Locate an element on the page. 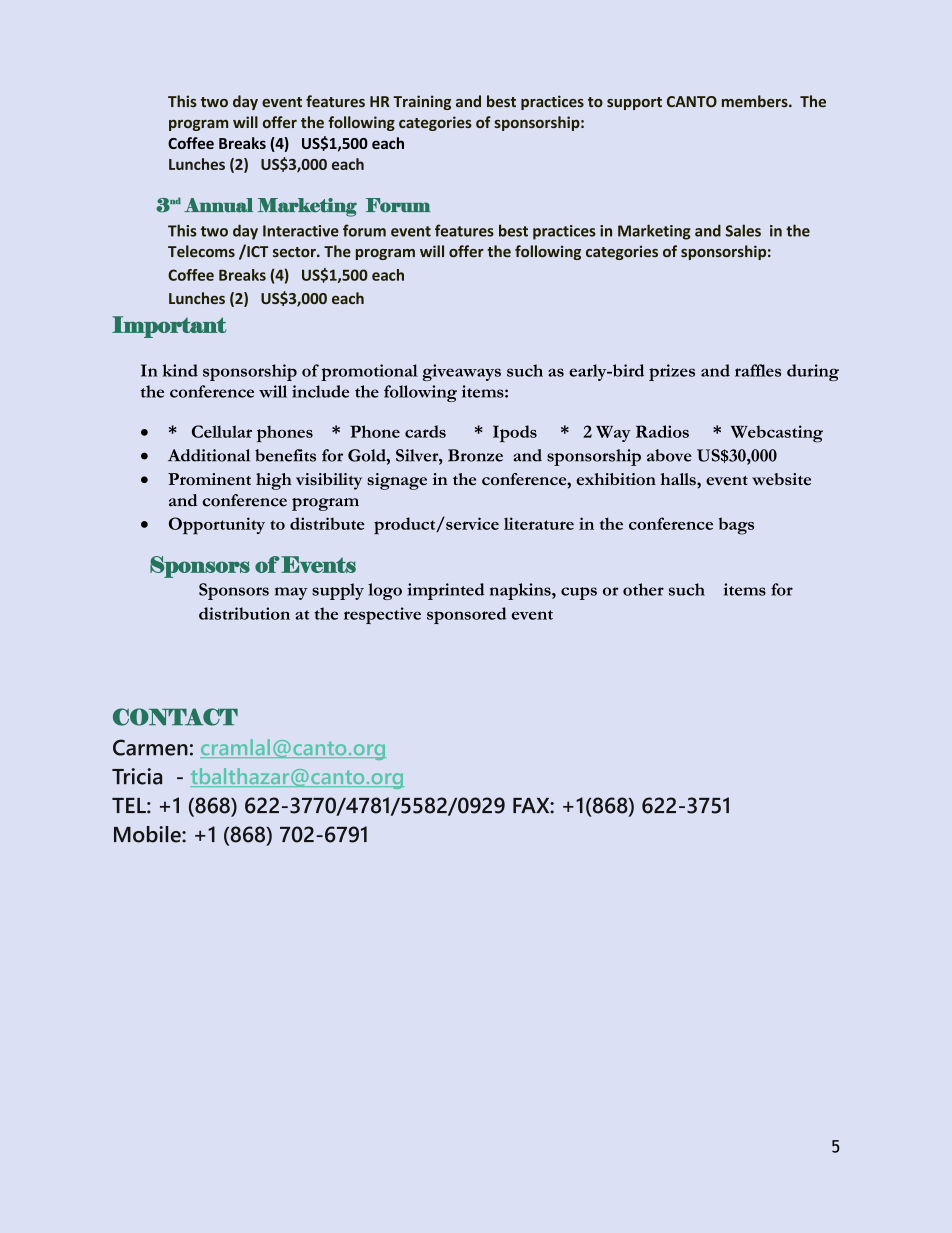 The image size is (952, 1233). Sales is located at coordinates (743, 230).
